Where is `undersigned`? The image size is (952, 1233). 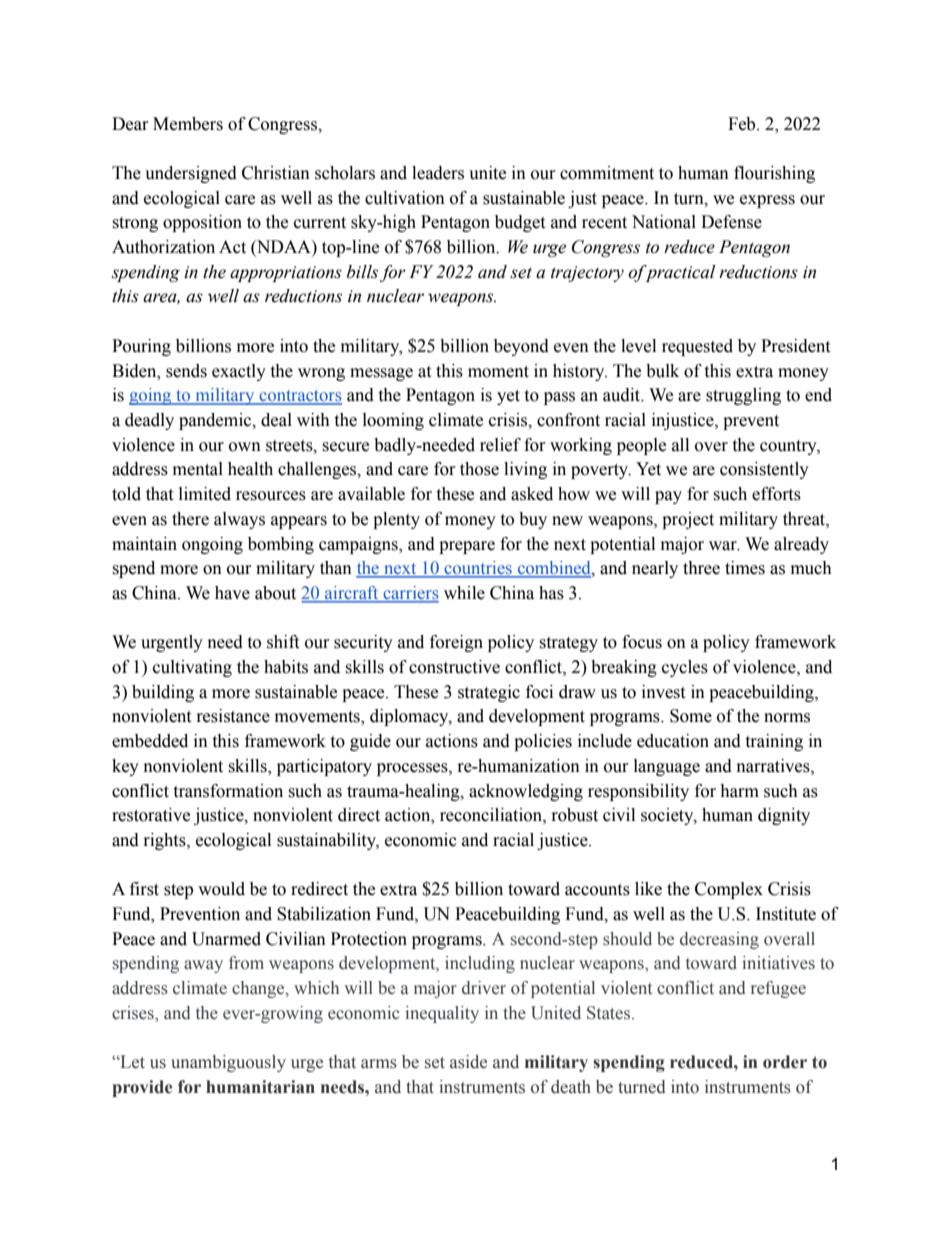
undersigned is located at coordinates (191, 174).
